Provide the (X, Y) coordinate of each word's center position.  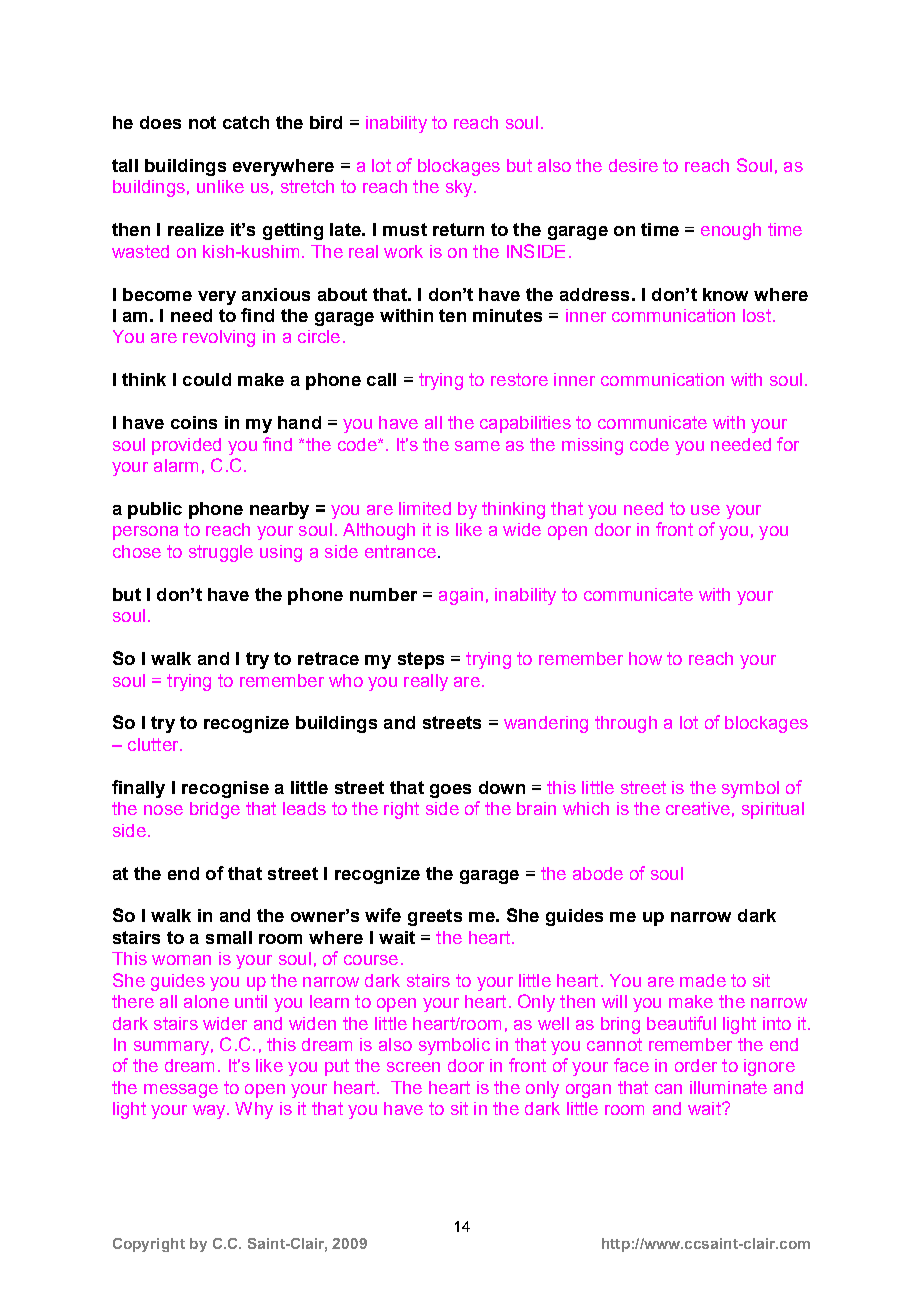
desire (633, 165)
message (181, 1091)
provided (186, 446)
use (705, 510)
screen (413, 1067)
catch (246, 122)
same (477, 446)
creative (698, 808)
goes (450, 791)
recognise (225, 789)
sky (460, 188)
